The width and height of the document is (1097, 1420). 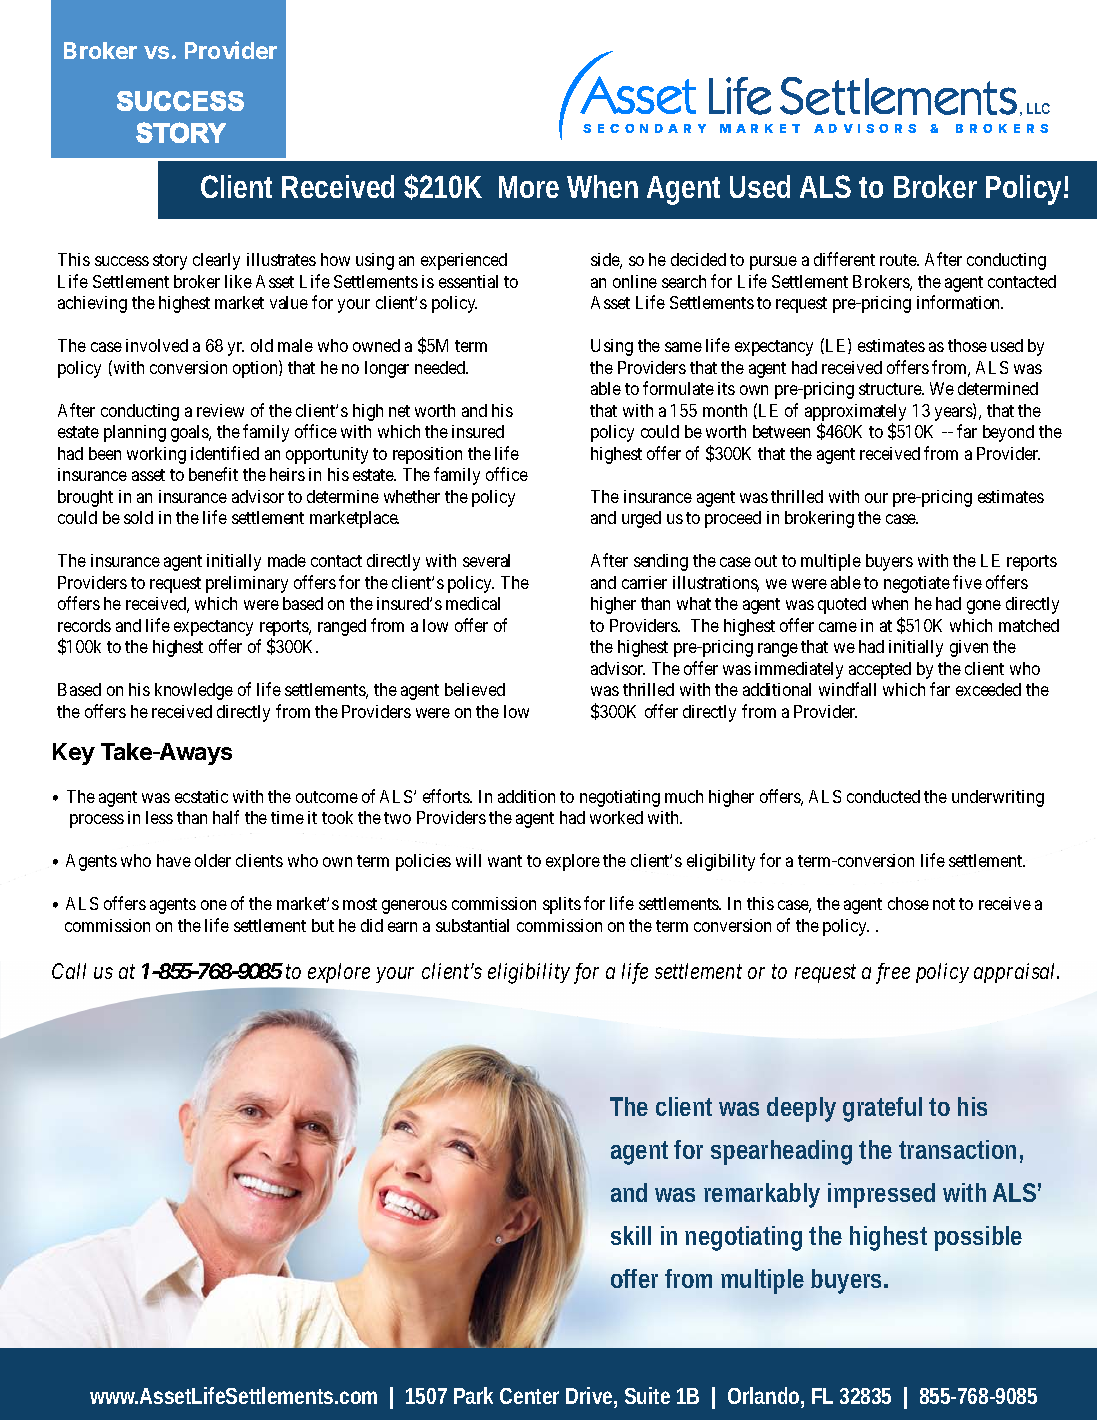 What do you see at coordinates (562, 905) in the document?
I see `splits` at bounding box center [562, 905].
